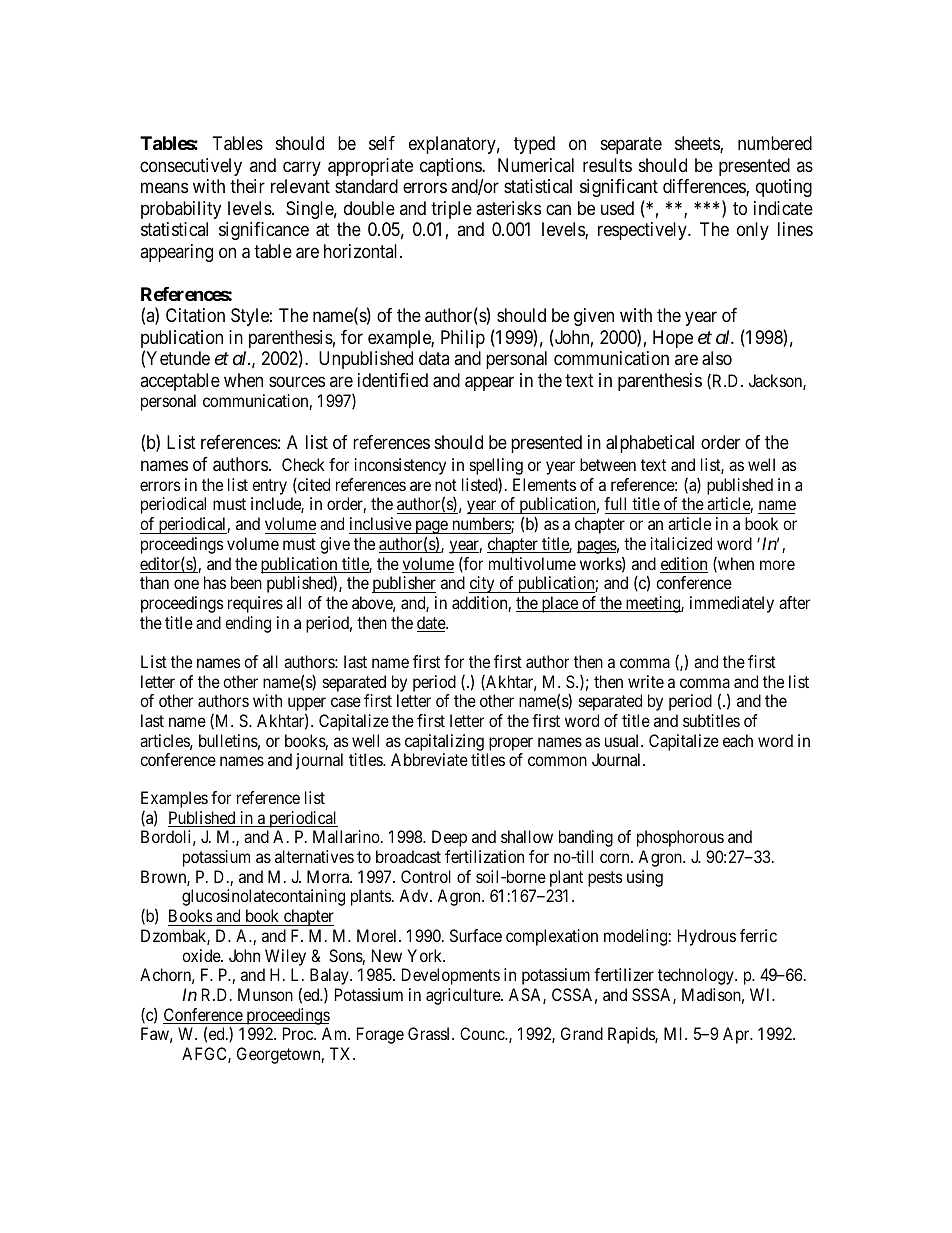  Describe the element at coordinates (464, 996) in the image. I see `agriculture` at that location.
